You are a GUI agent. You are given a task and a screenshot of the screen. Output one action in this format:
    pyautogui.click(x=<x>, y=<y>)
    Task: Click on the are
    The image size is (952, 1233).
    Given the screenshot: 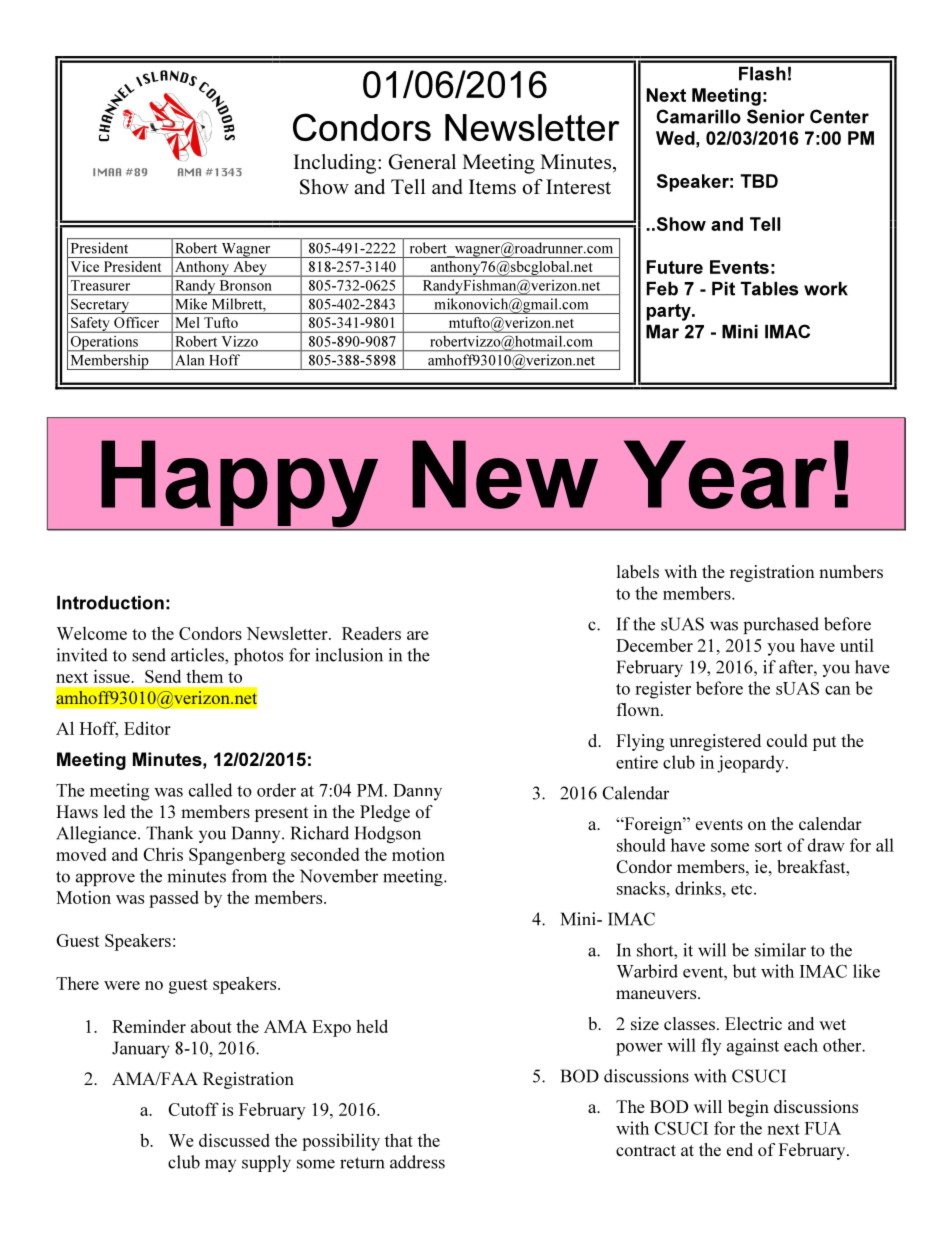 What is the action you would take?
    pyautogui.click(x=418, y=635)
